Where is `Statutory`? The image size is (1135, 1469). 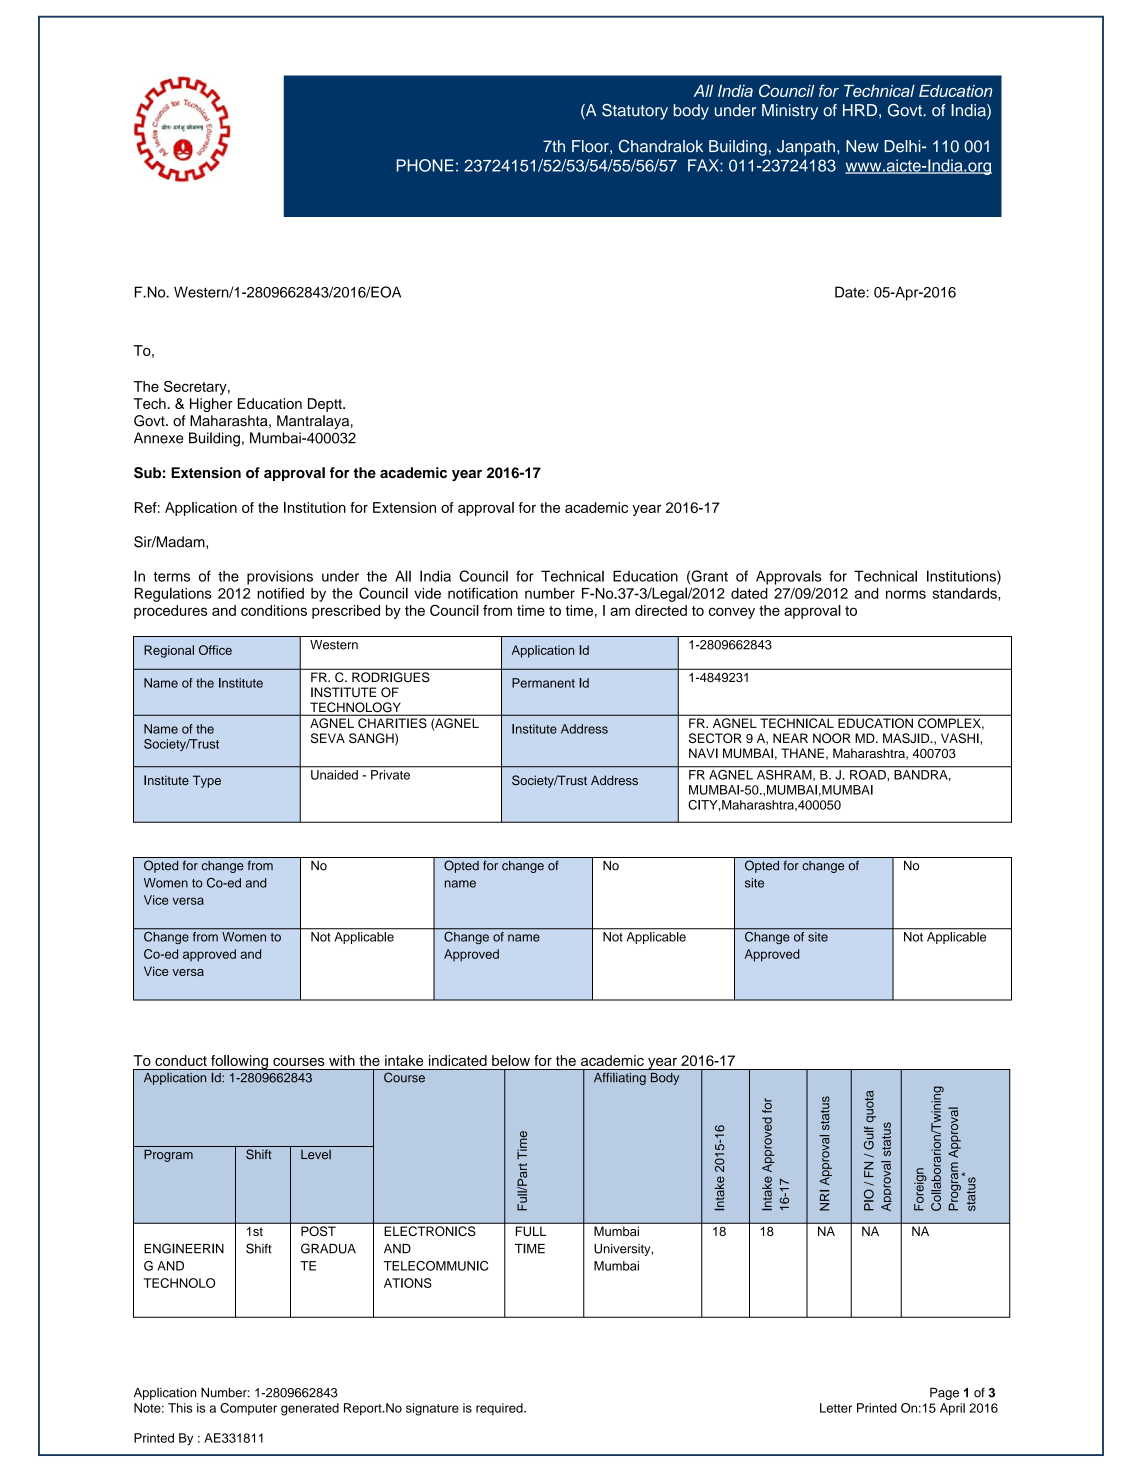 Statutory is located at coordinates (635, 112).
